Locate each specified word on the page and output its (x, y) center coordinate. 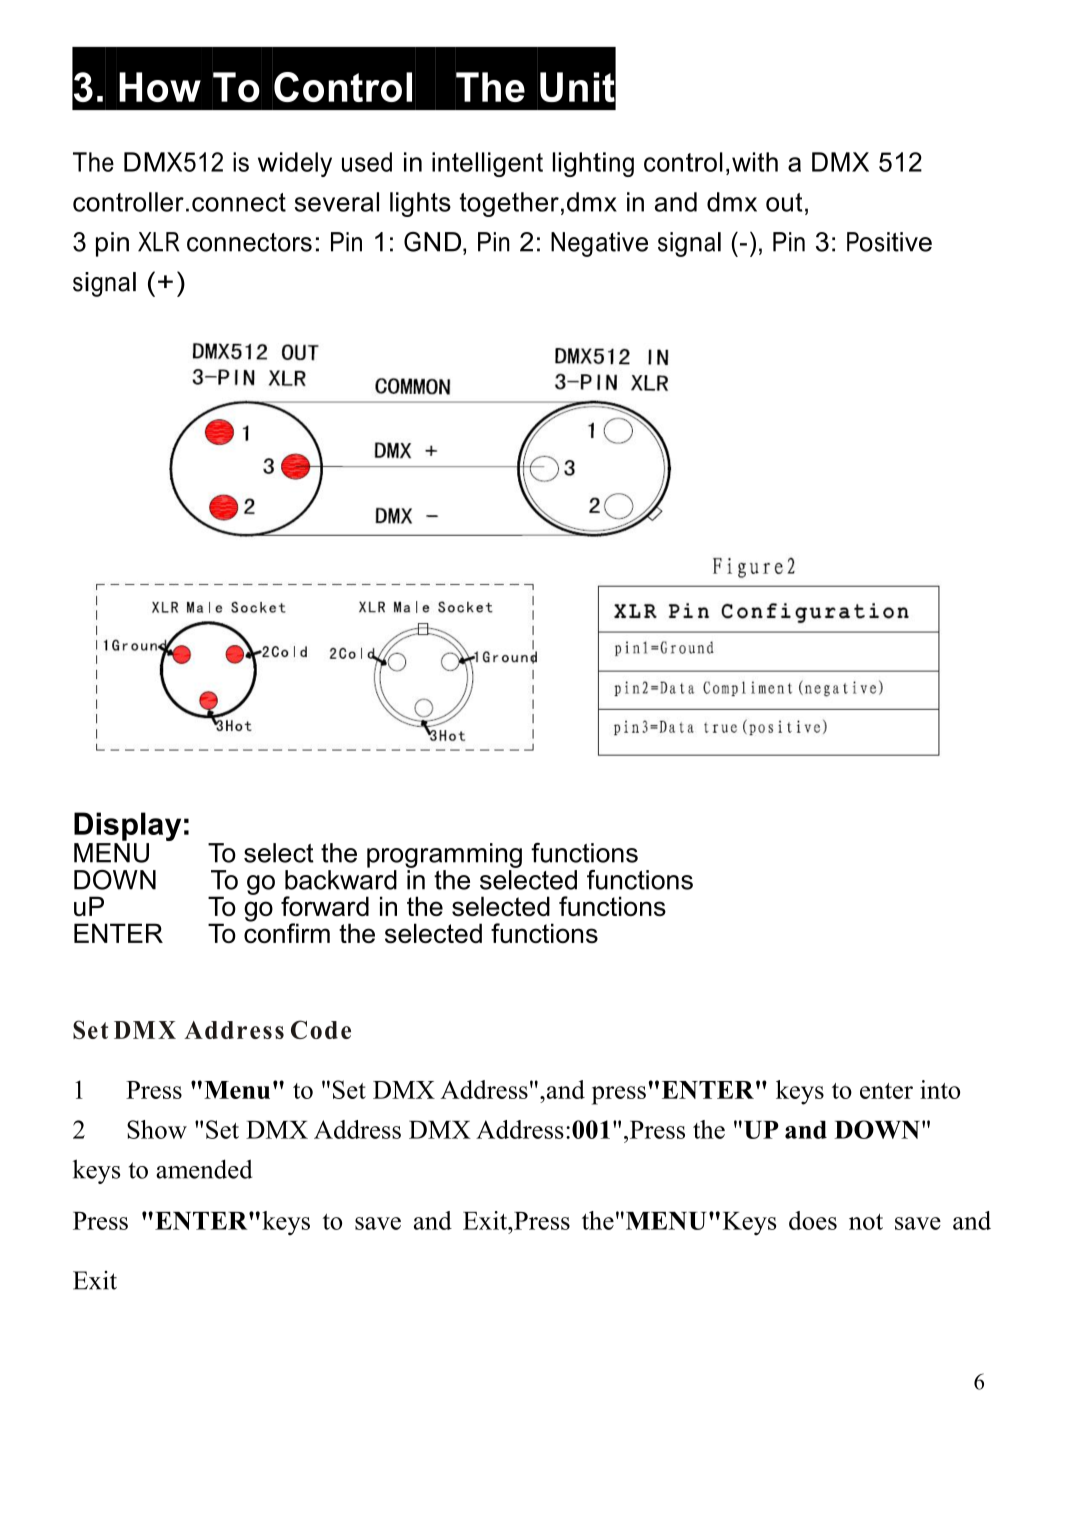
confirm (287, 932)
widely (295, 164)
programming (444, 855)
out (784, 202)
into (940, 1089)
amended (204, 1169)
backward (341, 878)
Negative (599, 244)
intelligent (487, 164)
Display (127, 828)
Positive (889, 242)
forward (325, 906)
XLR (158, 242)
